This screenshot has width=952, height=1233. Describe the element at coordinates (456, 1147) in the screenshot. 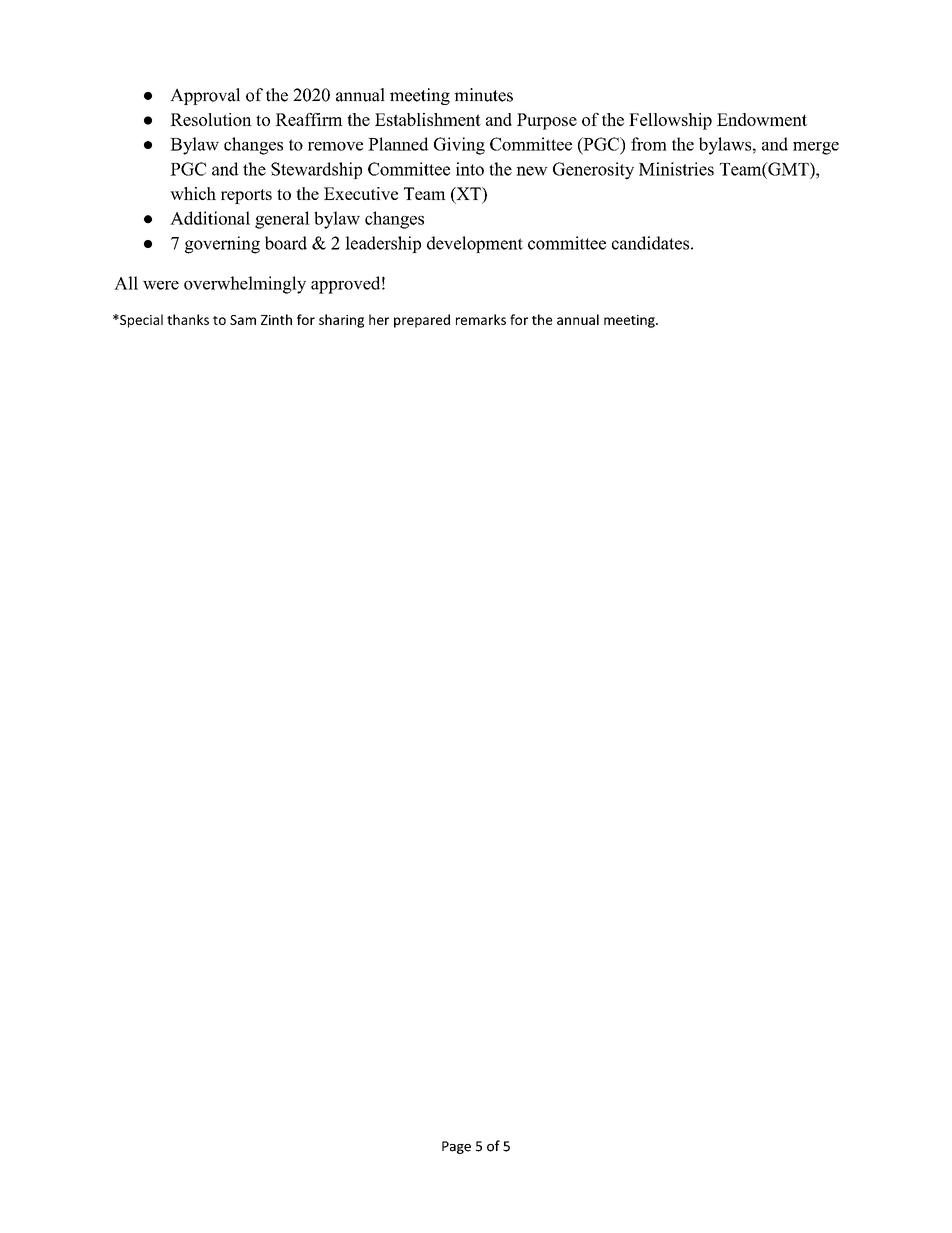

I see `Page` at that location.
